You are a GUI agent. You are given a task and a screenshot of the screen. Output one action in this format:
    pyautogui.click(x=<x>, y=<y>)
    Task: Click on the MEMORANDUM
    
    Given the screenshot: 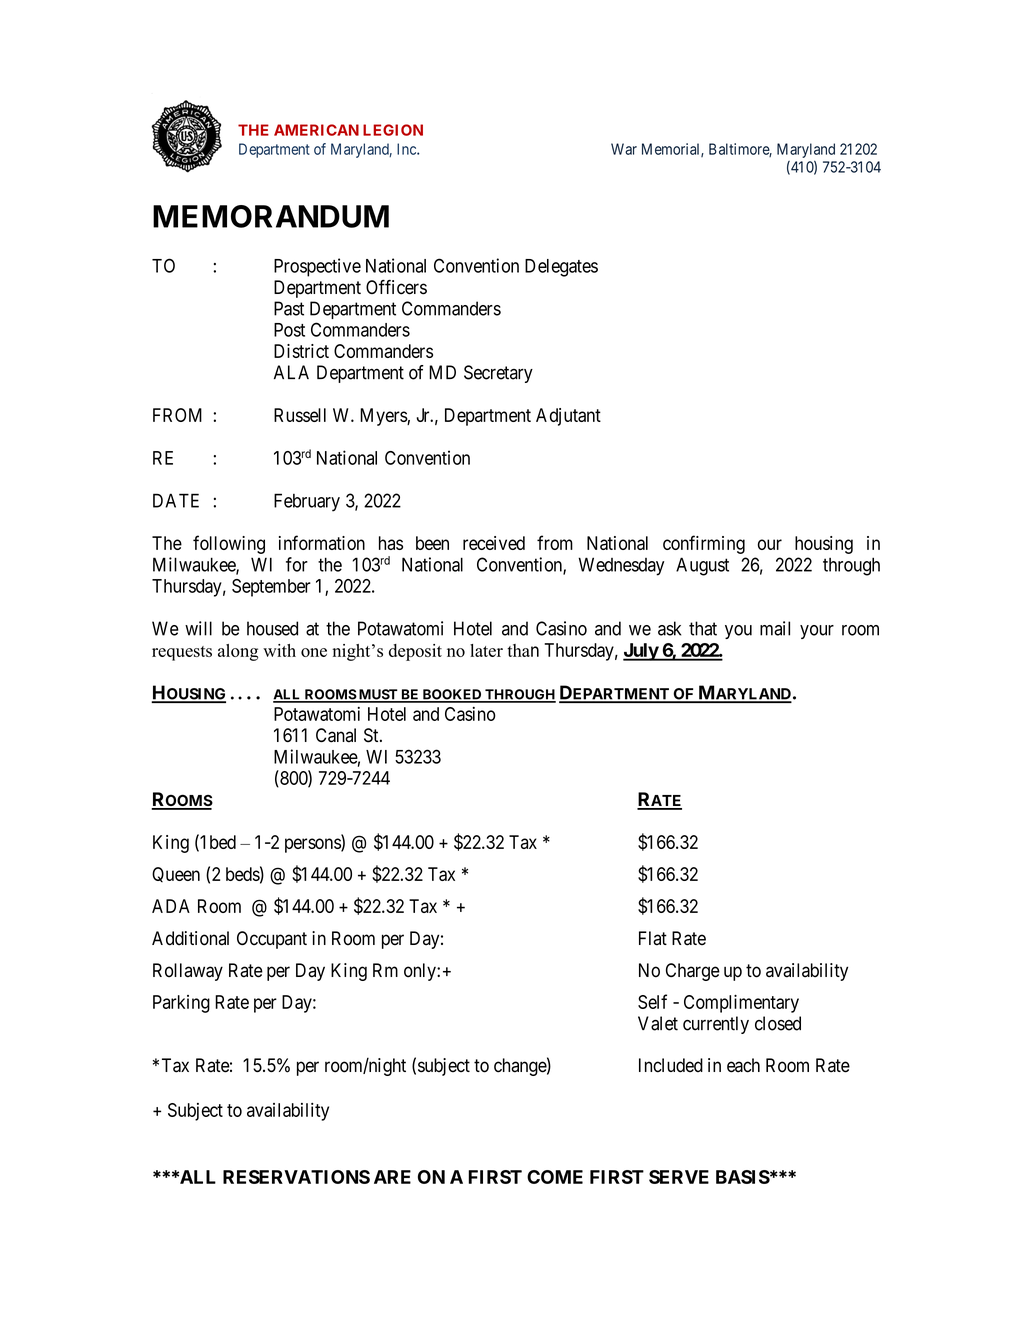 What is the action you would take?
    pyautogui.click(x=271, y=216)
